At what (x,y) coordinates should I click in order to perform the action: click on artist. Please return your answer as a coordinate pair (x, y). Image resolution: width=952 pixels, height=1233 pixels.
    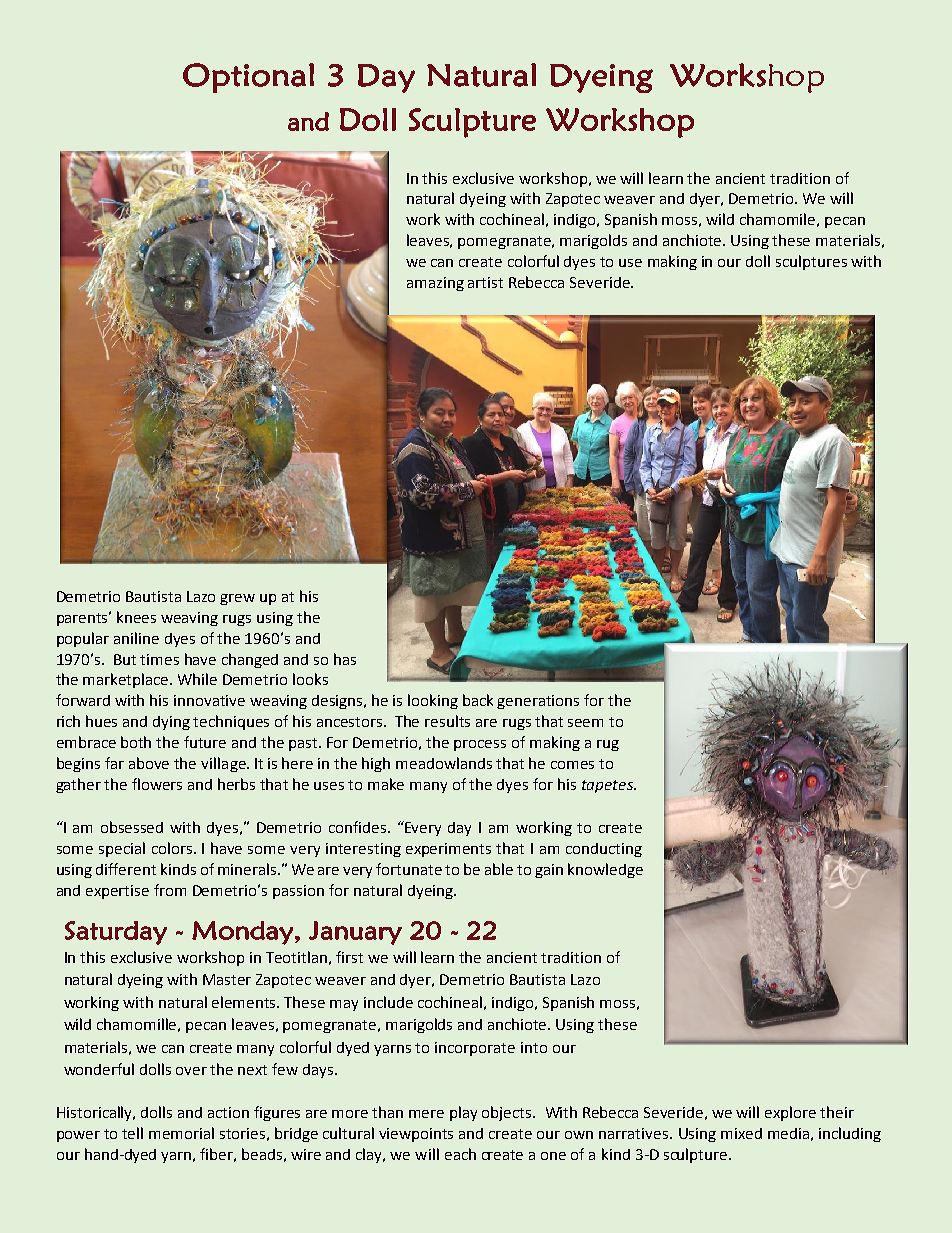
    Looking at the image, I should click on (485, 282).
